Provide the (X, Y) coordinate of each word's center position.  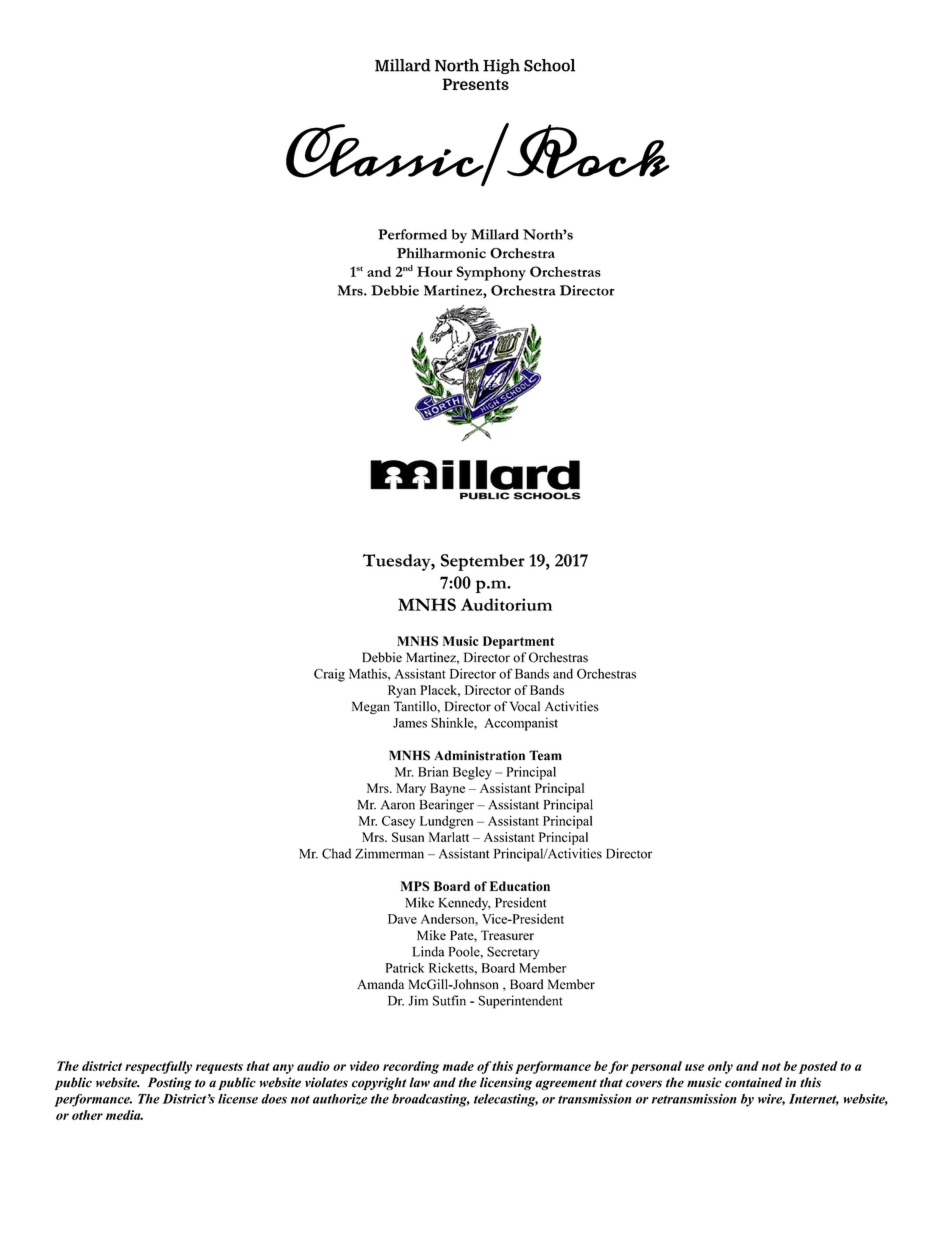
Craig (329, 675)
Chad (336, 853)
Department (519, 642)
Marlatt (449, 837)
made (458, 1066)
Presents (476, 84)
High (501, 66)
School (549, 65)
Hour (435, 271)
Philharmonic (441, 253)
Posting (170, 1083)
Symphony (491, 273)
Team (545, 755)
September (483, 562)
